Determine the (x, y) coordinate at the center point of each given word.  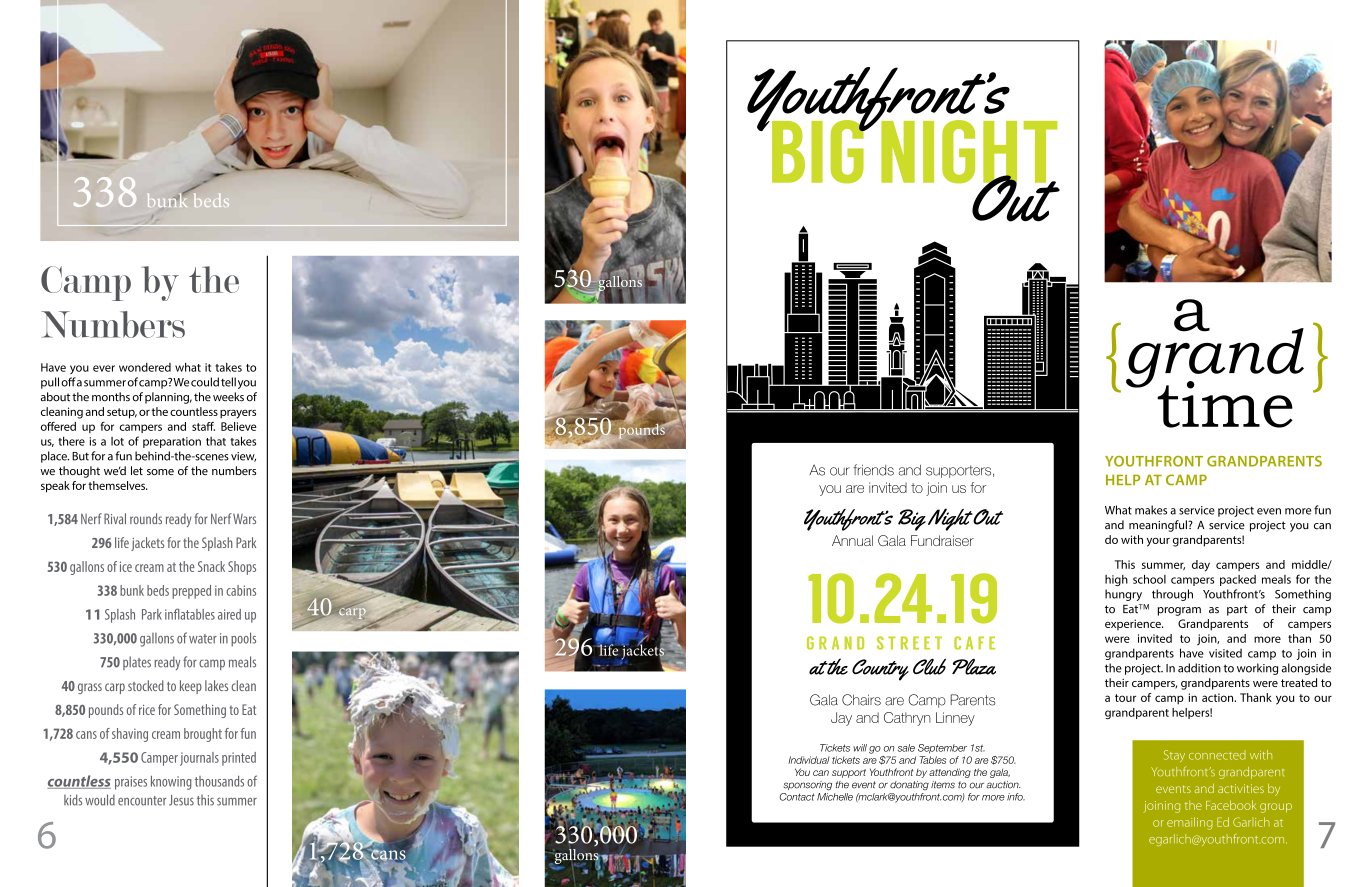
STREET (909, 643)
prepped (191, 592)
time (1225, 404)
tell (228, 382)
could (205, 382)
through (1172, 595)
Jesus (181, 800)
